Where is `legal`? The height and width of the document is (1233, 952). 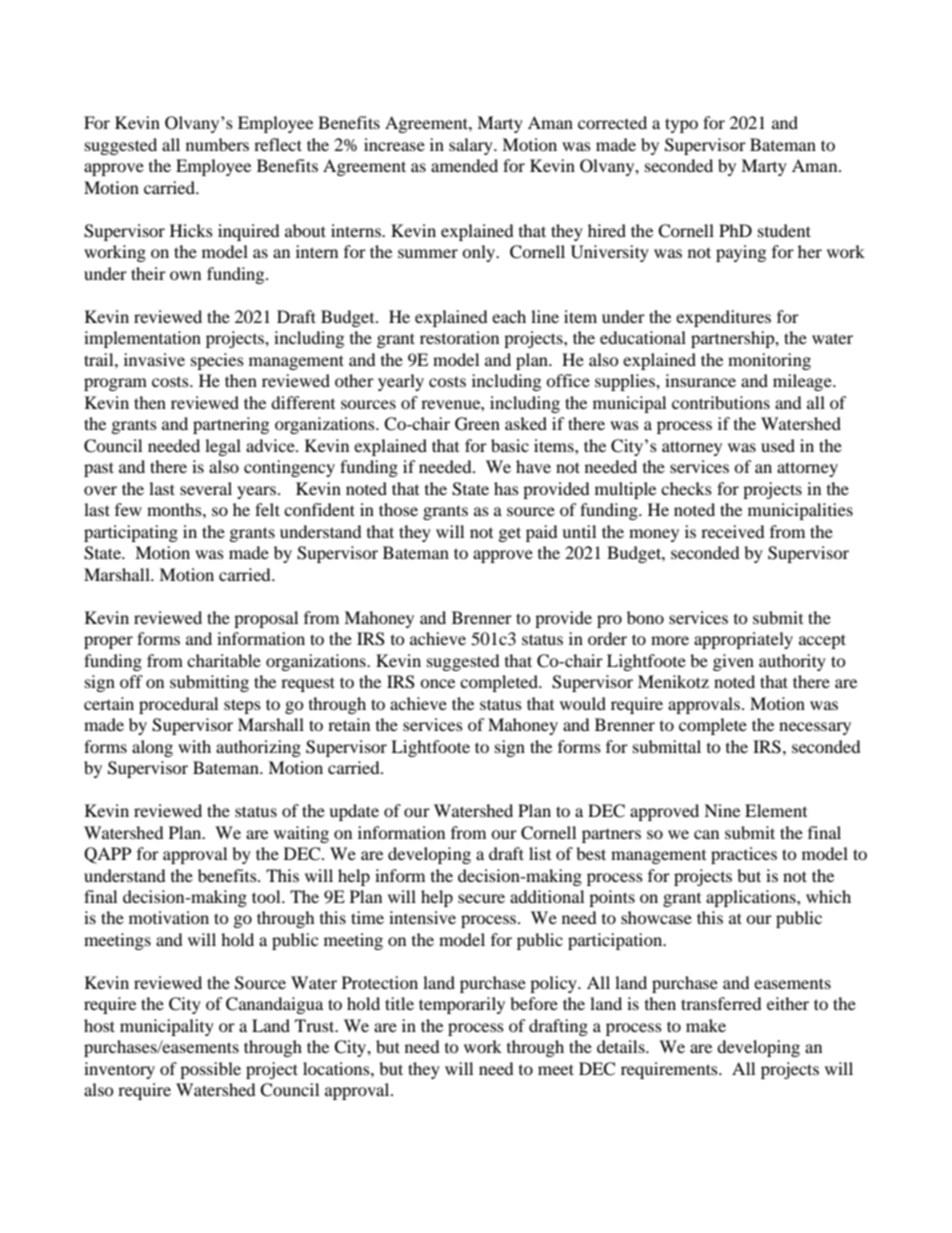
legal is located at coordinates (223, 447).
